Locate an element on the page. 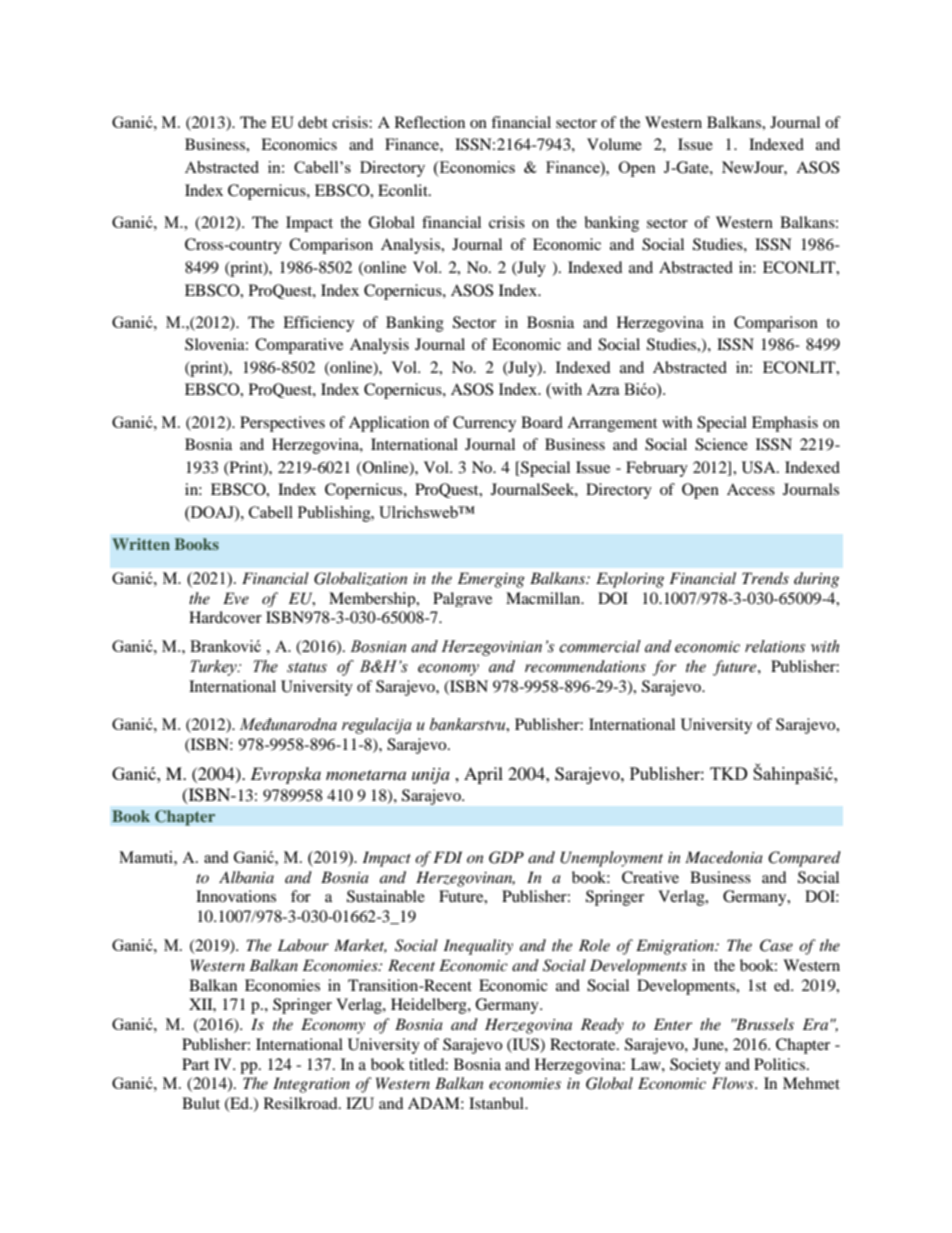 This page has height=1233, width=952. debt is located at coordinates (313, 122).
